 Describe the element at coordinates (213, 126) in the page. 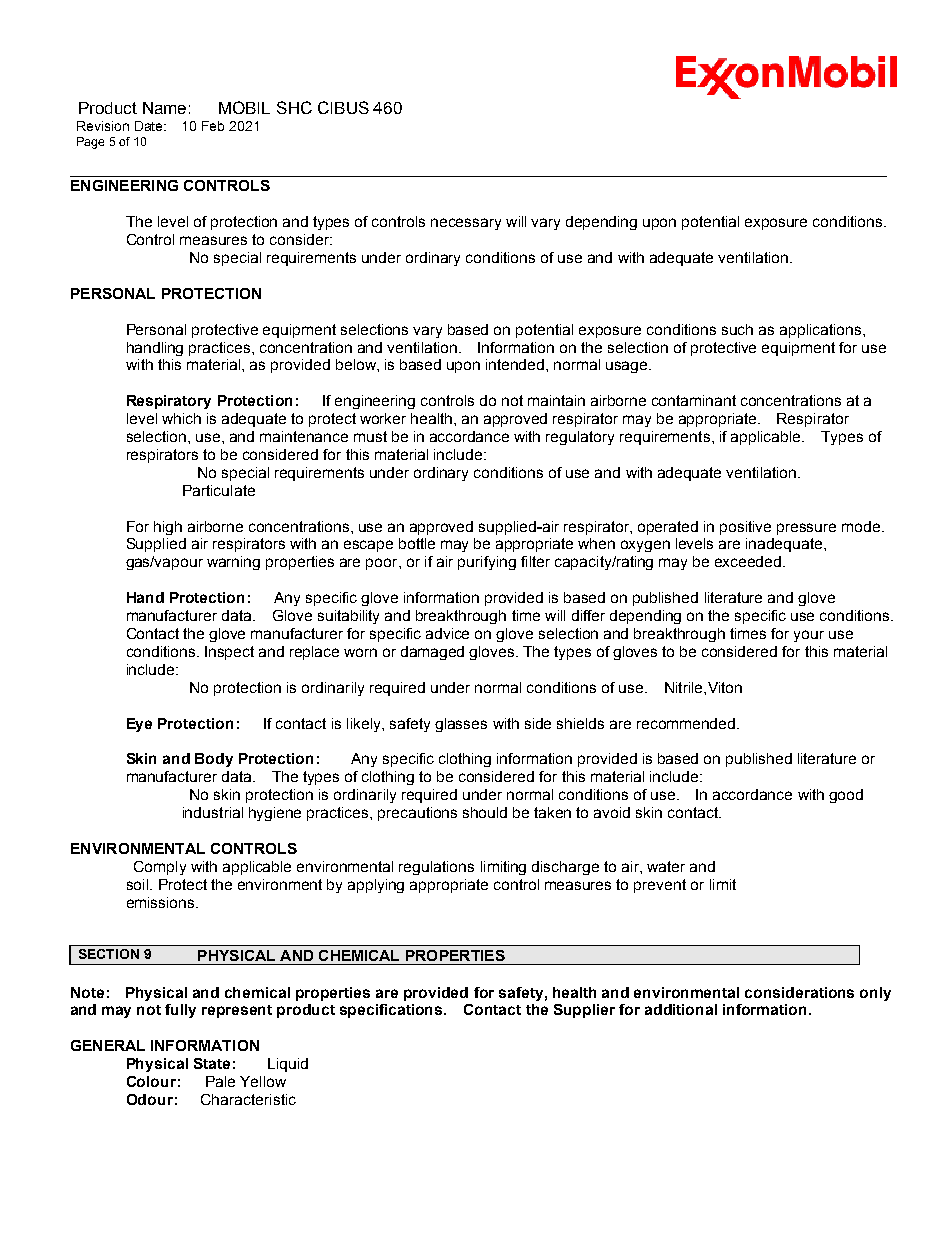

I see `Feb` at that location.
